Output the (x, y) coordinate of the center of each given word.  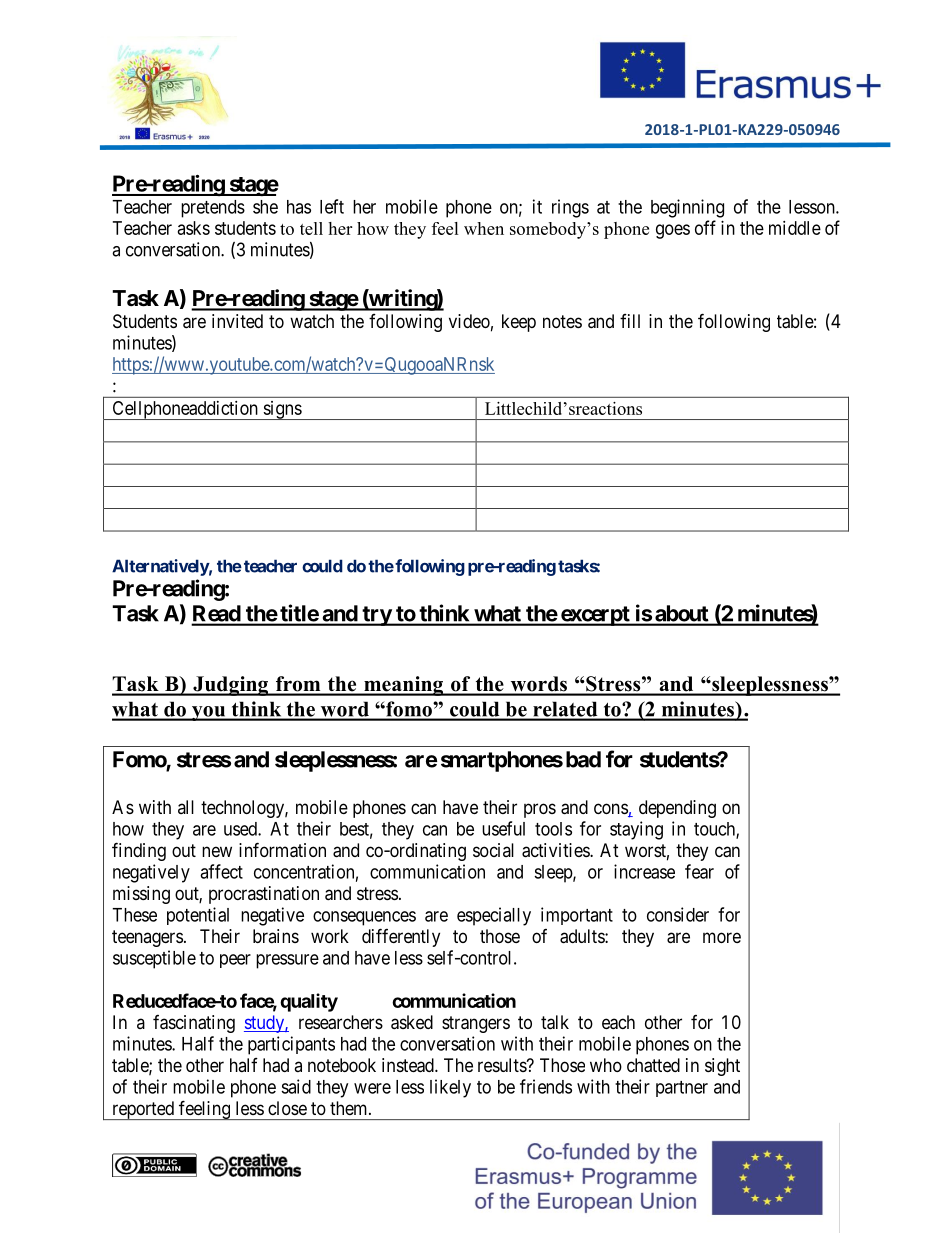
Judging (230, 686)
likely (450, 1088)
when (484, 228)
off (705, 227)
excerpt (595, 616)
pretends (213, 209)
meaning (403, 686)
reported (143, 1110)
